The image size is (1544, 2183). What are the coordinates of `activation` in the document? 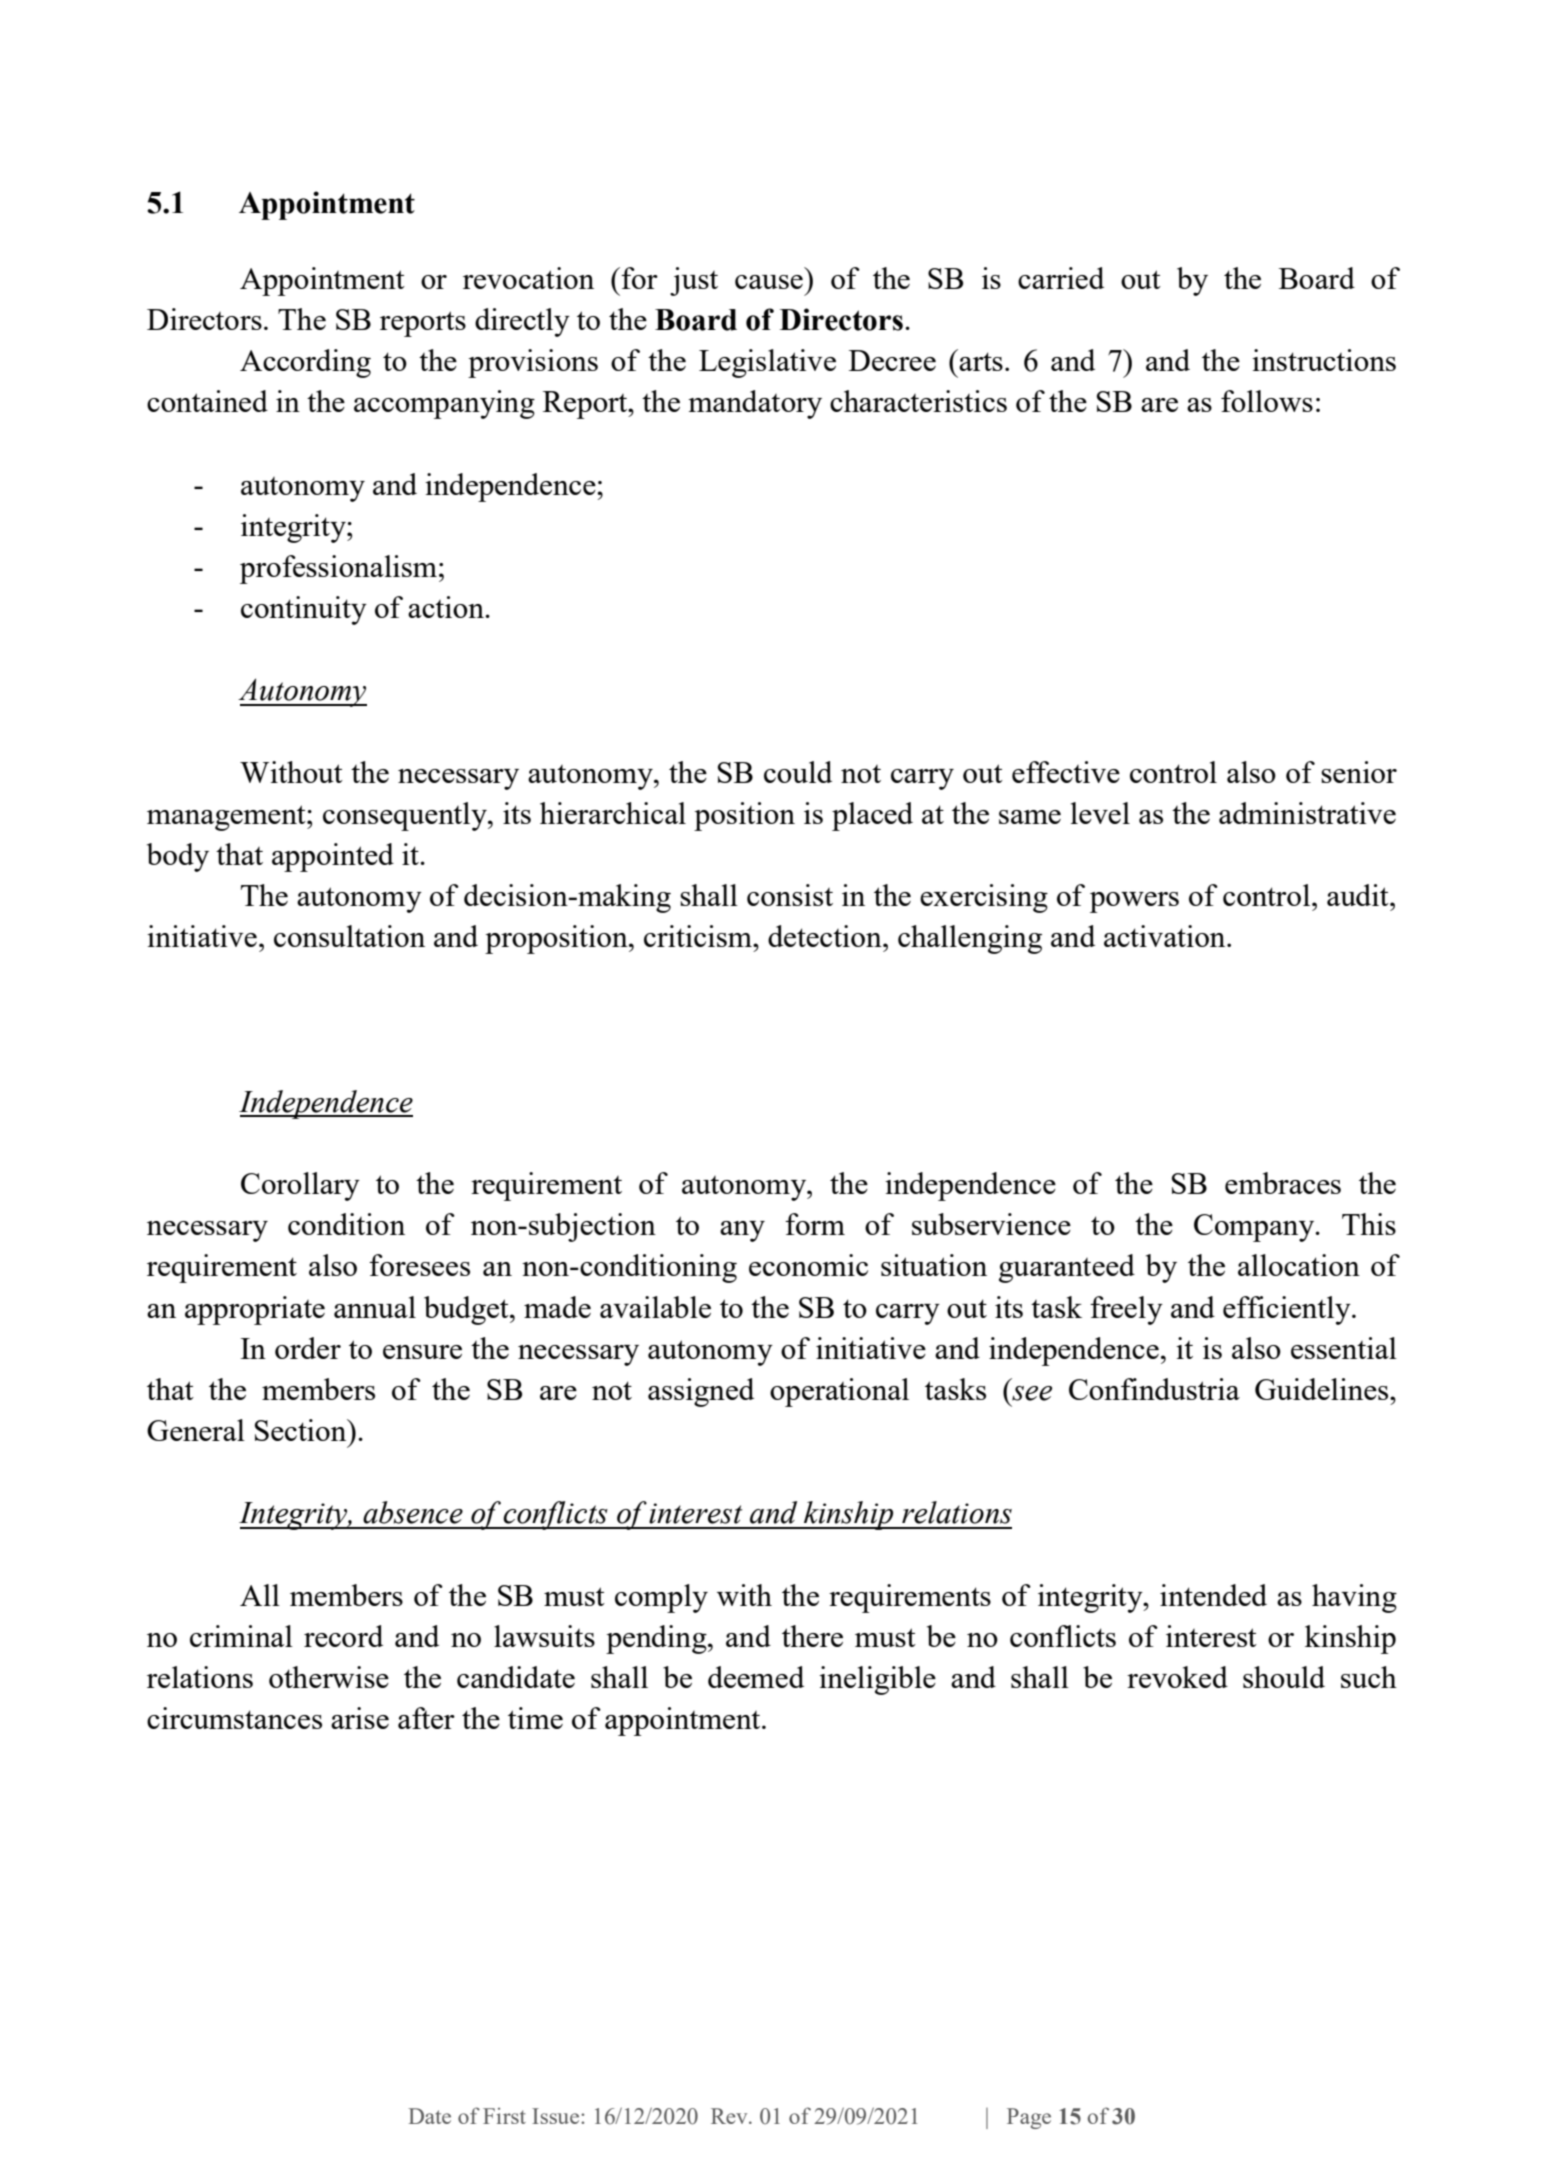 It's located at (1166, 936).
